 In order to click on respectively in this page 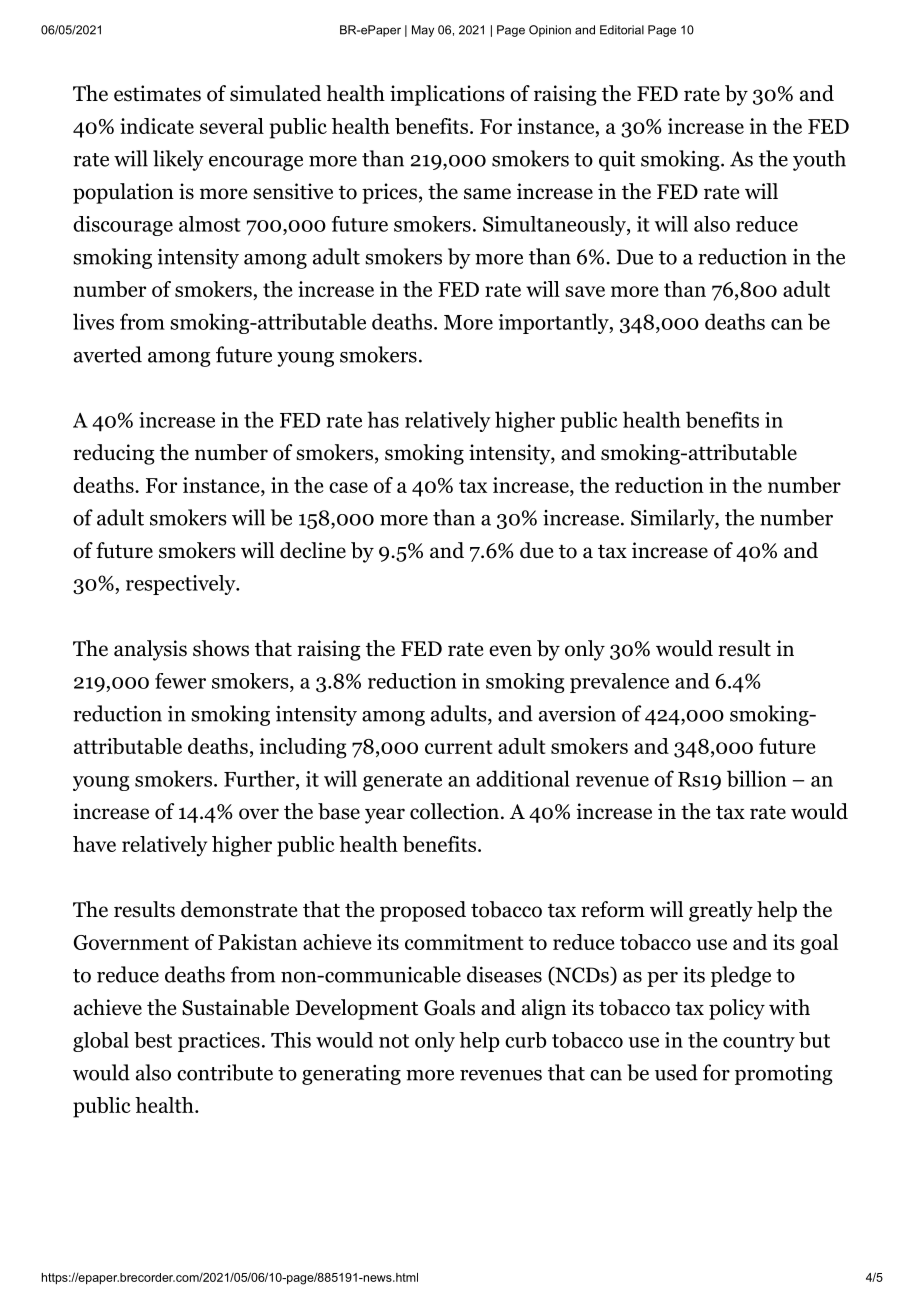, I will do `click(182, 585)`.
